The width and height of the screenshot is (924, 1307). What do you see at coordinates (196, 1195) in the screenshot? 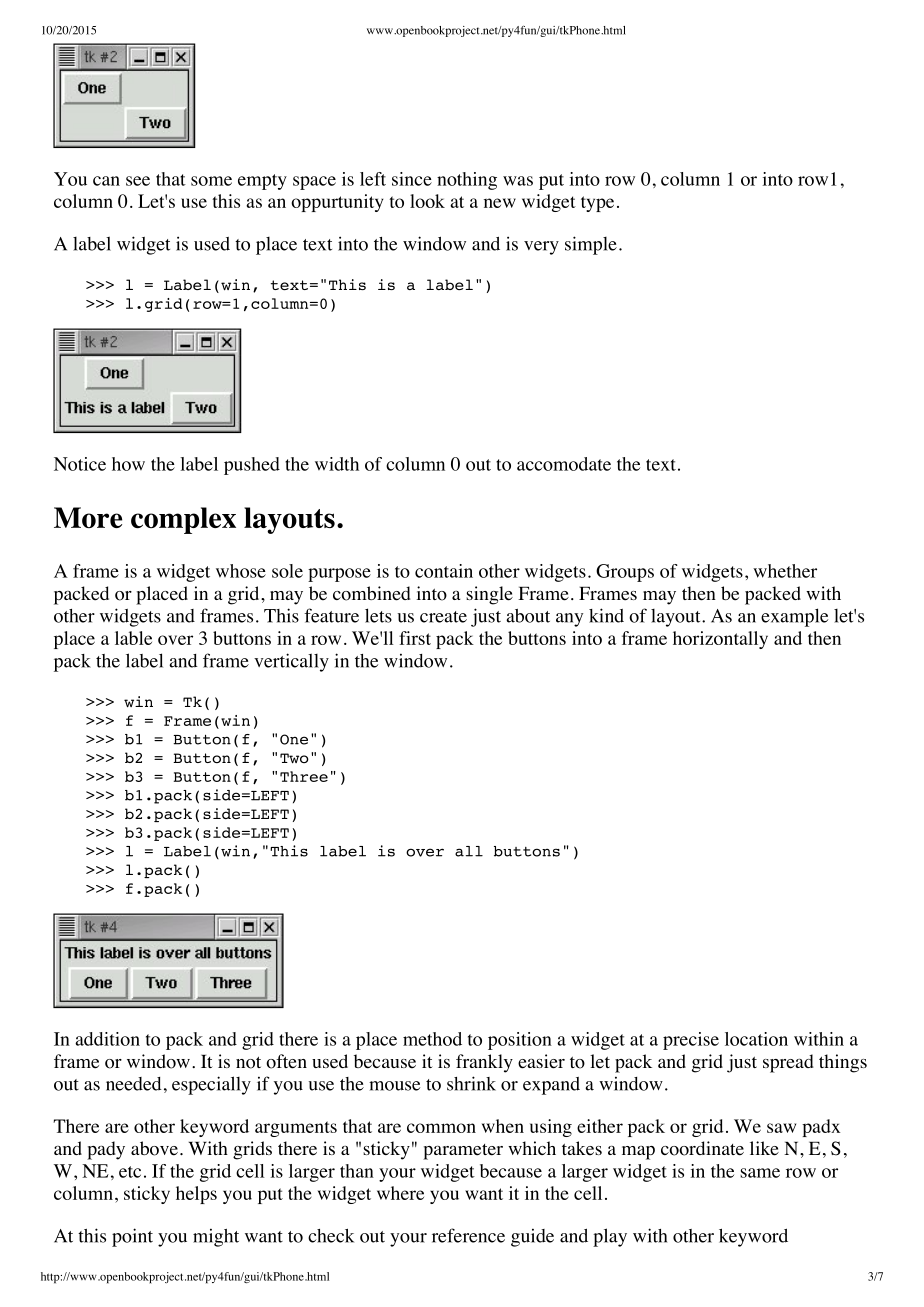
I see `helps` at bounding box center [196, 1195].
